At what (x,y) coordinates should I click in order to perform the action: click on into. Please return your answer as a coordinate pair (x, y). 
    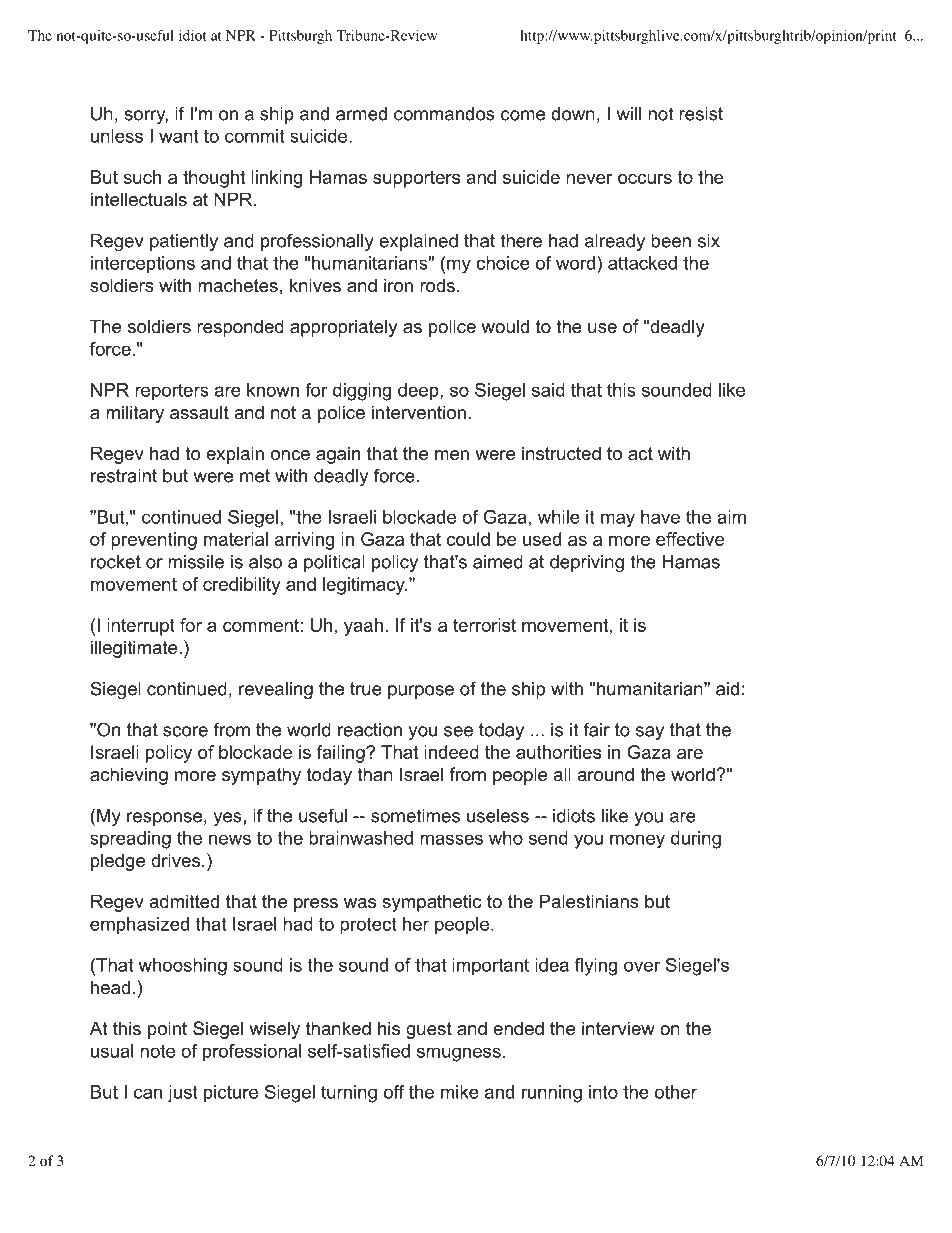
    Looking at the image, I should click on (603, 1092).
